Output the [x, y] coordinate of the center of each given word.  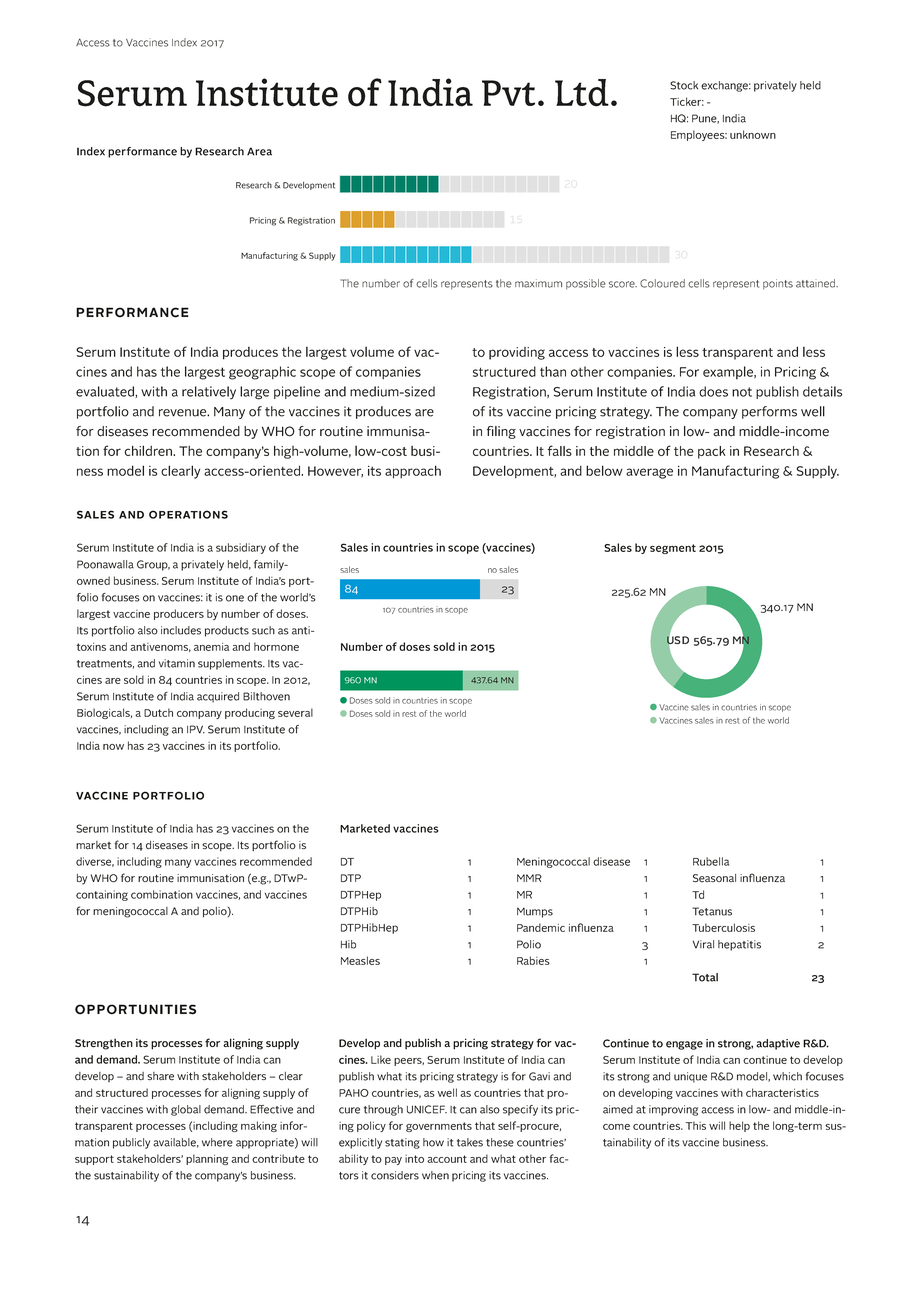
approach [413, 472]
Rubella [711, 861]
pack [712, 452]
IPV [196, 729]
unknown [753, 134]
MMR [529, 878]
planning [207, 1159]
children [149, 450]
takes [470, 1142]
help [739, 1126]
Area [259, 151]
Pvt [508, 93]
